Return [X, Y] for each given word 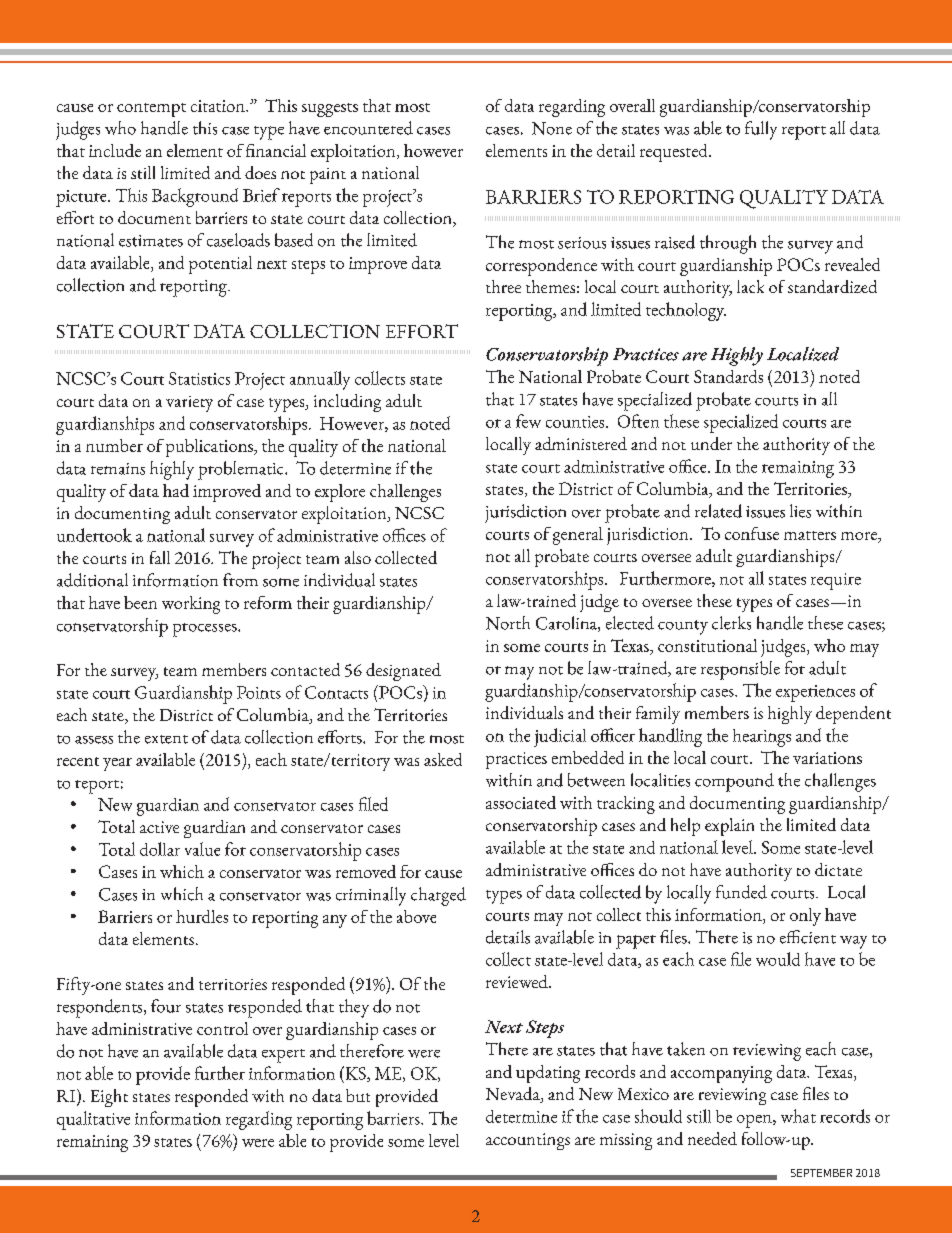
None [552, 128]
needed [712, 1138]
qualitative [93, 1120]
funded [741, 892]
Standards [728, 376]
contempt [151, 110]
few [528, 421]
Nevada [514, 1095]
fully [761, 130]
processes [206, 630]
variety [189, 404]
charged [438, 896]
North [508, 623]
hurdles [202, 916]
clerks [731, 623]
